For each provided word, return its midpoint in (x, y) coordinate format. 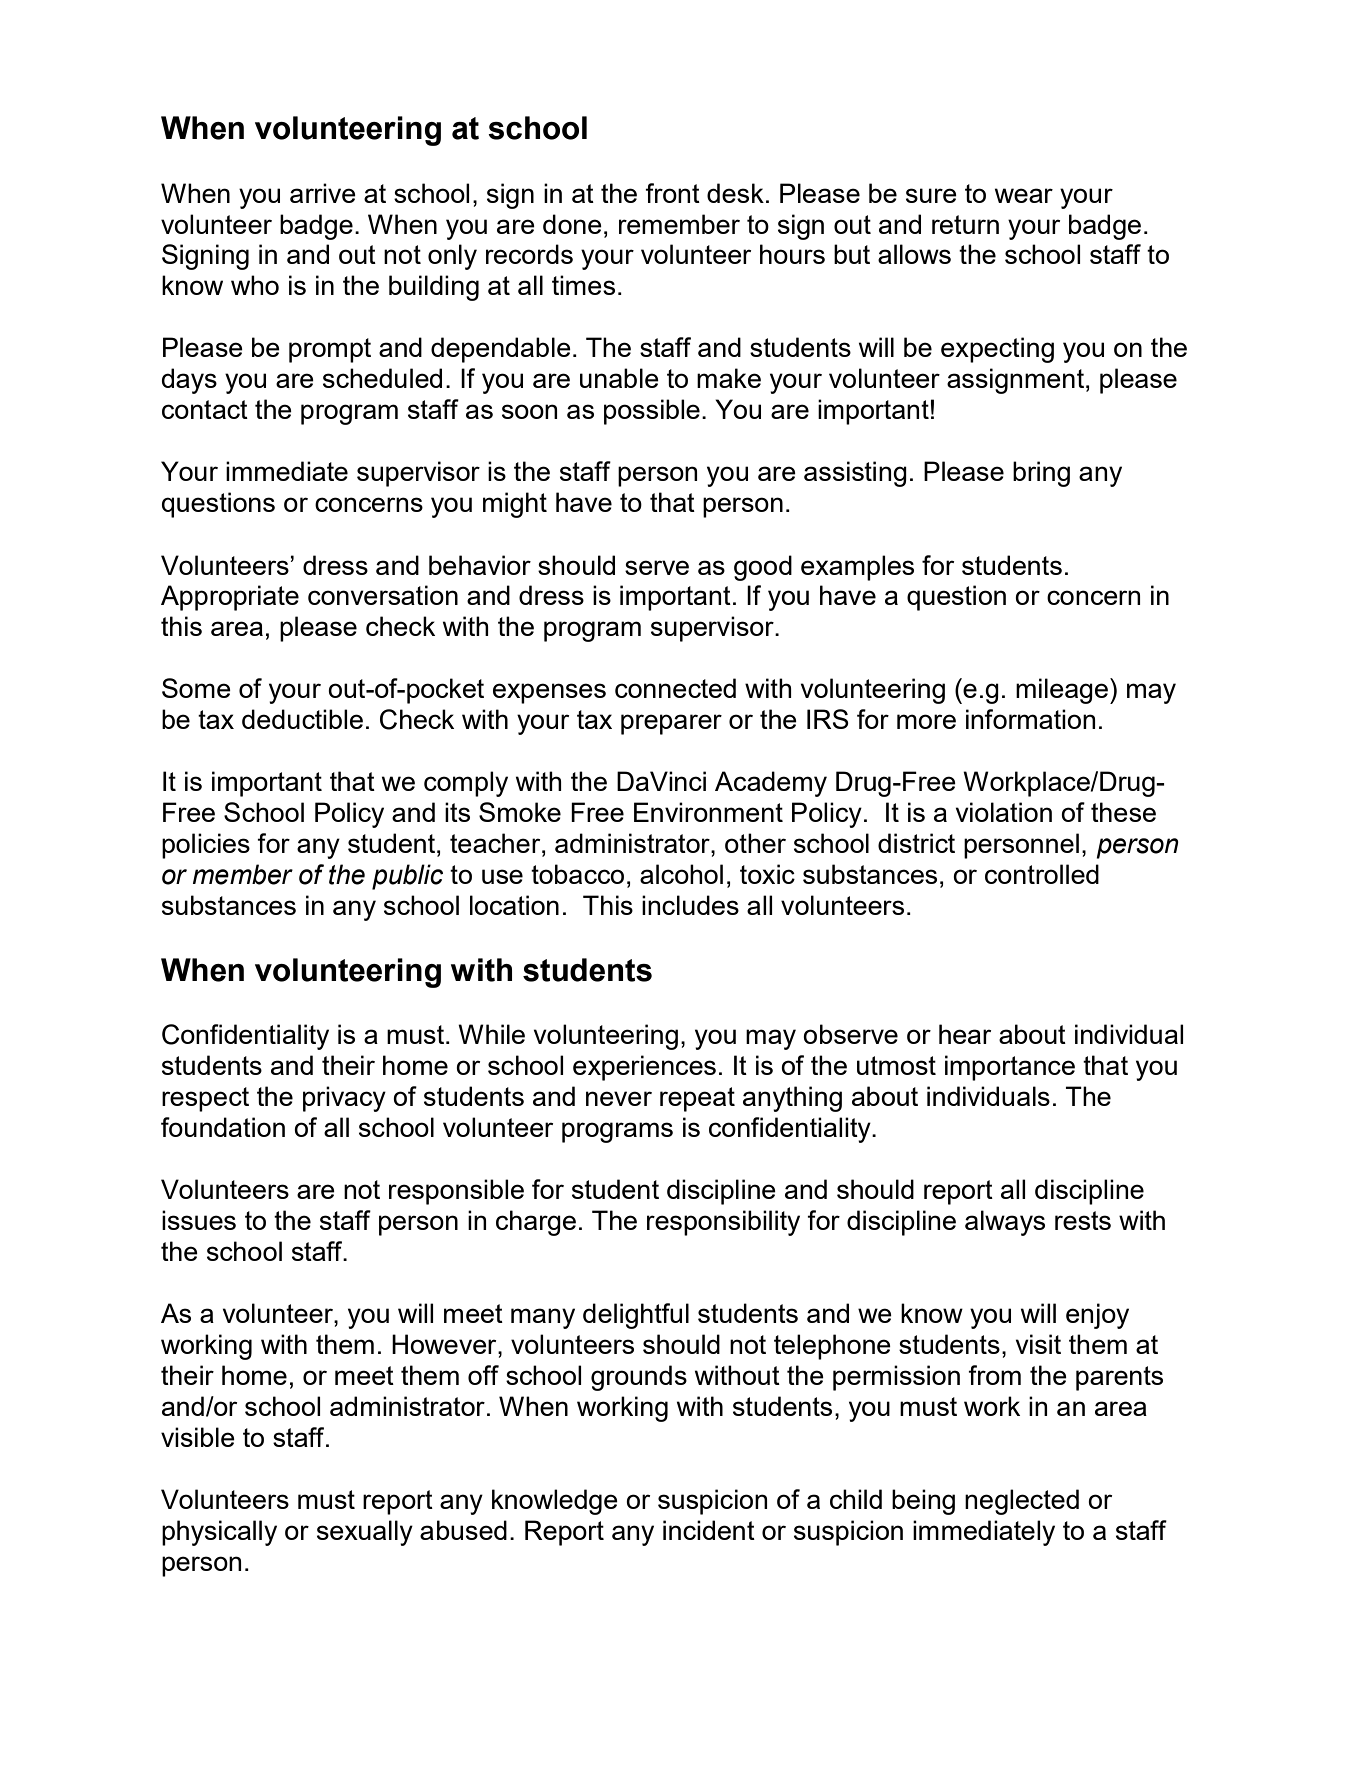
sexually (365, 1533)
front (672, 193)
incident (709, 1530)
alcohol (681, 874)
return (965, 224)
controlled (1042, 874)
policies (206, 846)
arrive (323, 193)
